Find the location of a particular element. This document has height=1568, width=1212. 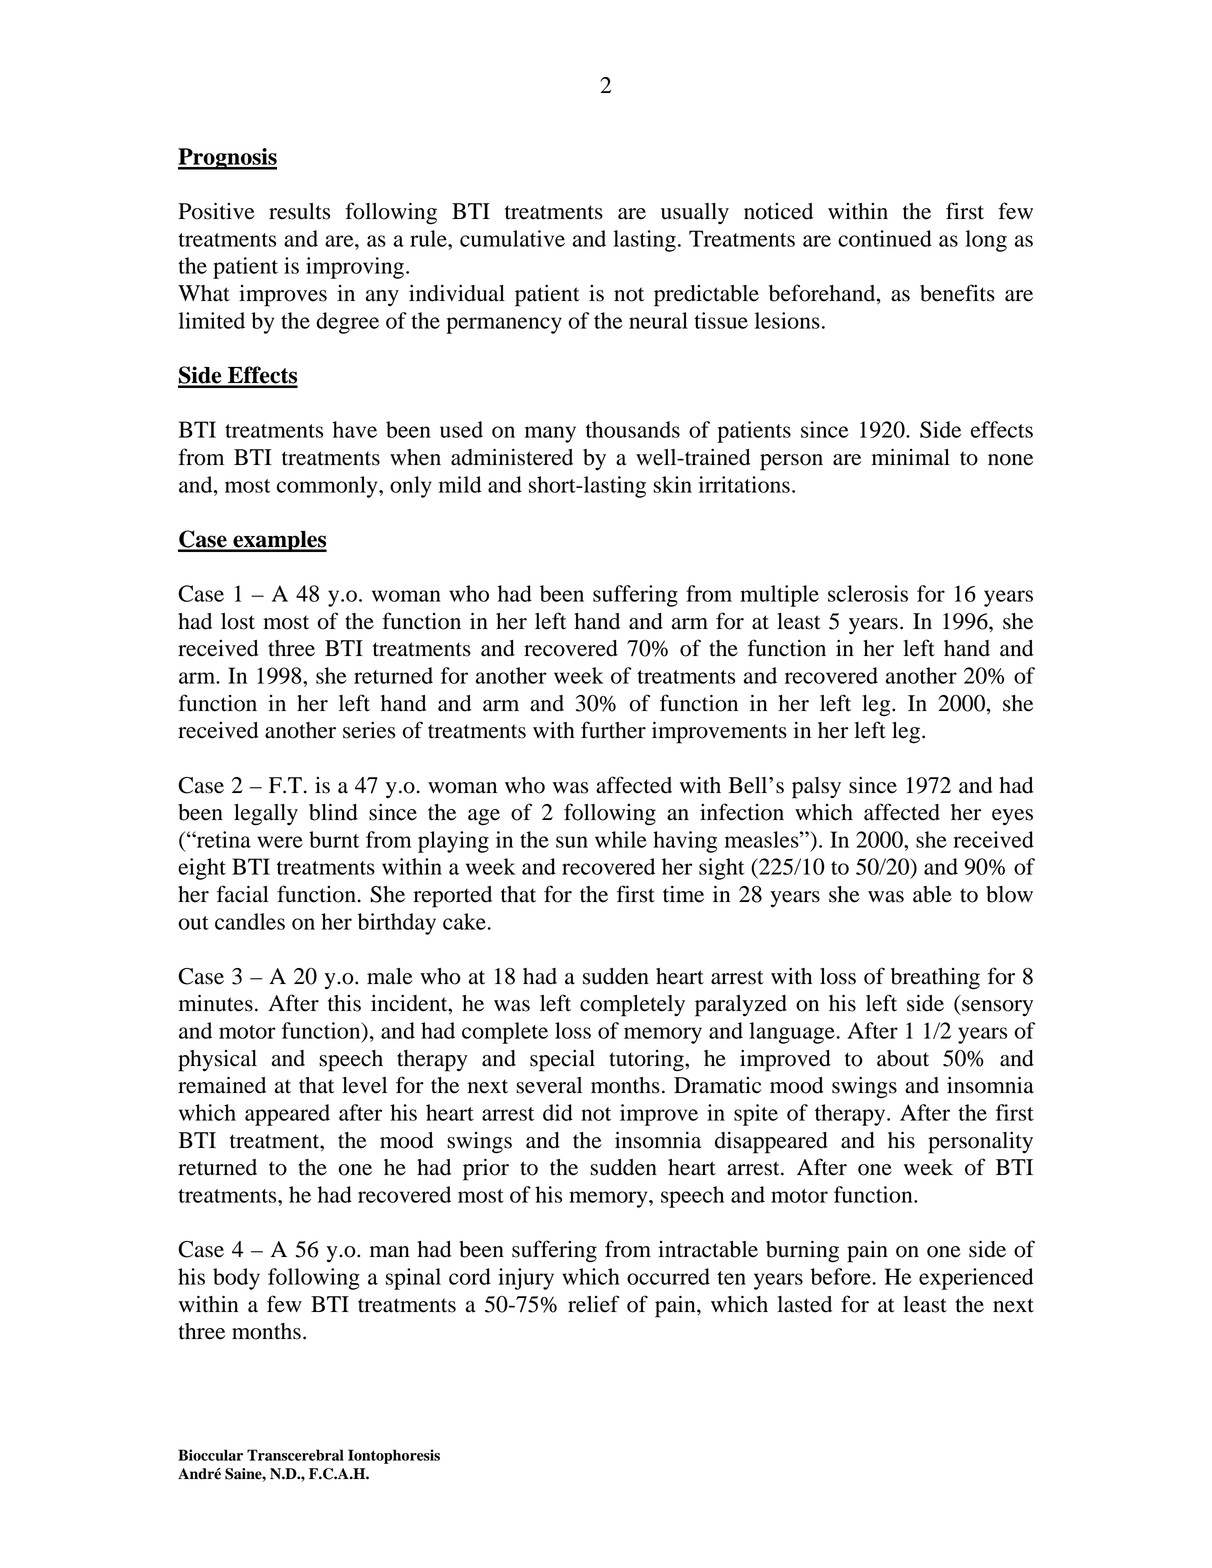

sclerosis is located at coordinates (868, 593).
